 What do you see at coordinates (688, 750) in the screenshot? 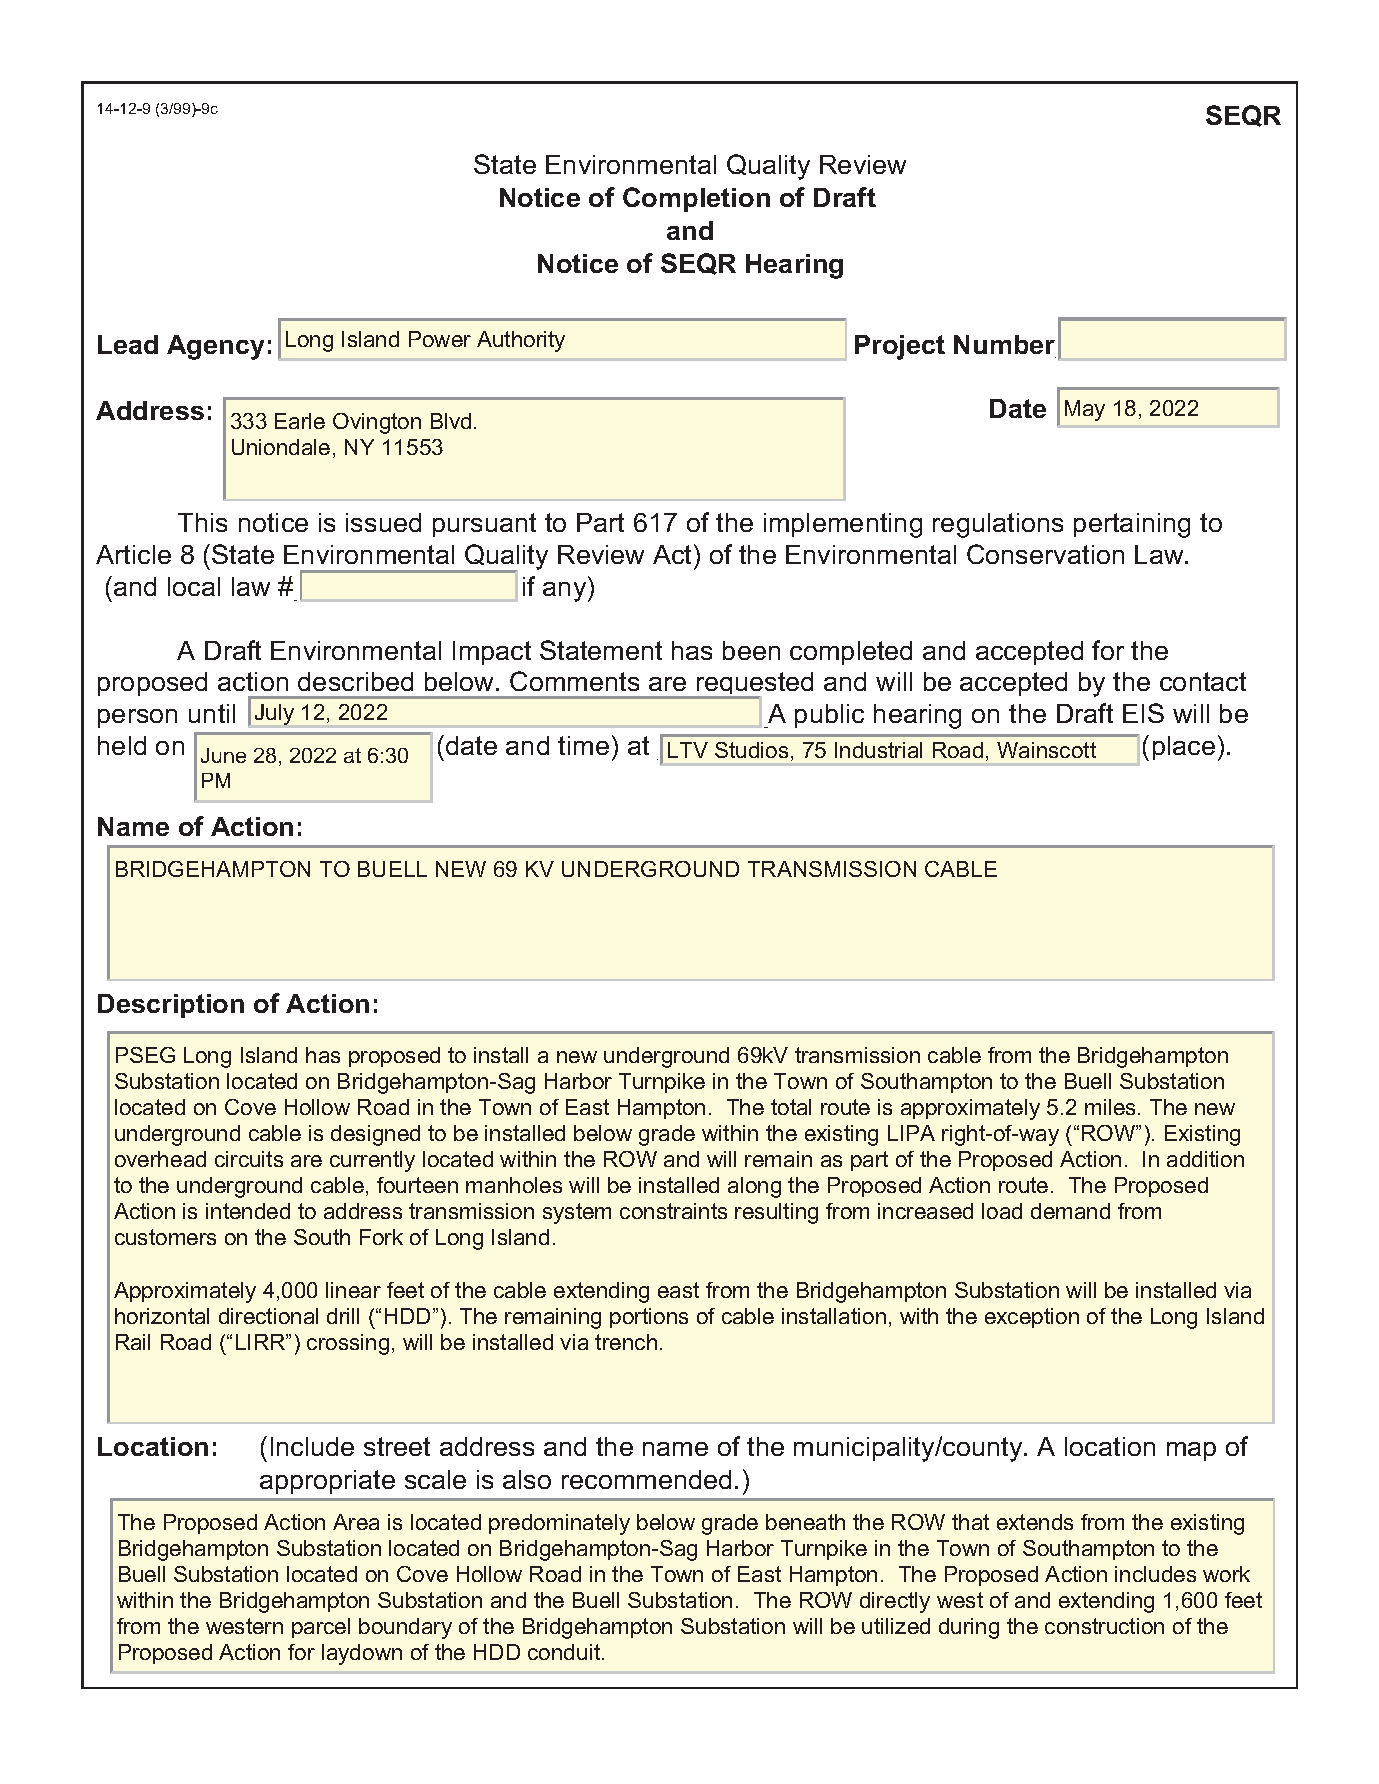
I see `LTV` at bounding box center [688, 750].
